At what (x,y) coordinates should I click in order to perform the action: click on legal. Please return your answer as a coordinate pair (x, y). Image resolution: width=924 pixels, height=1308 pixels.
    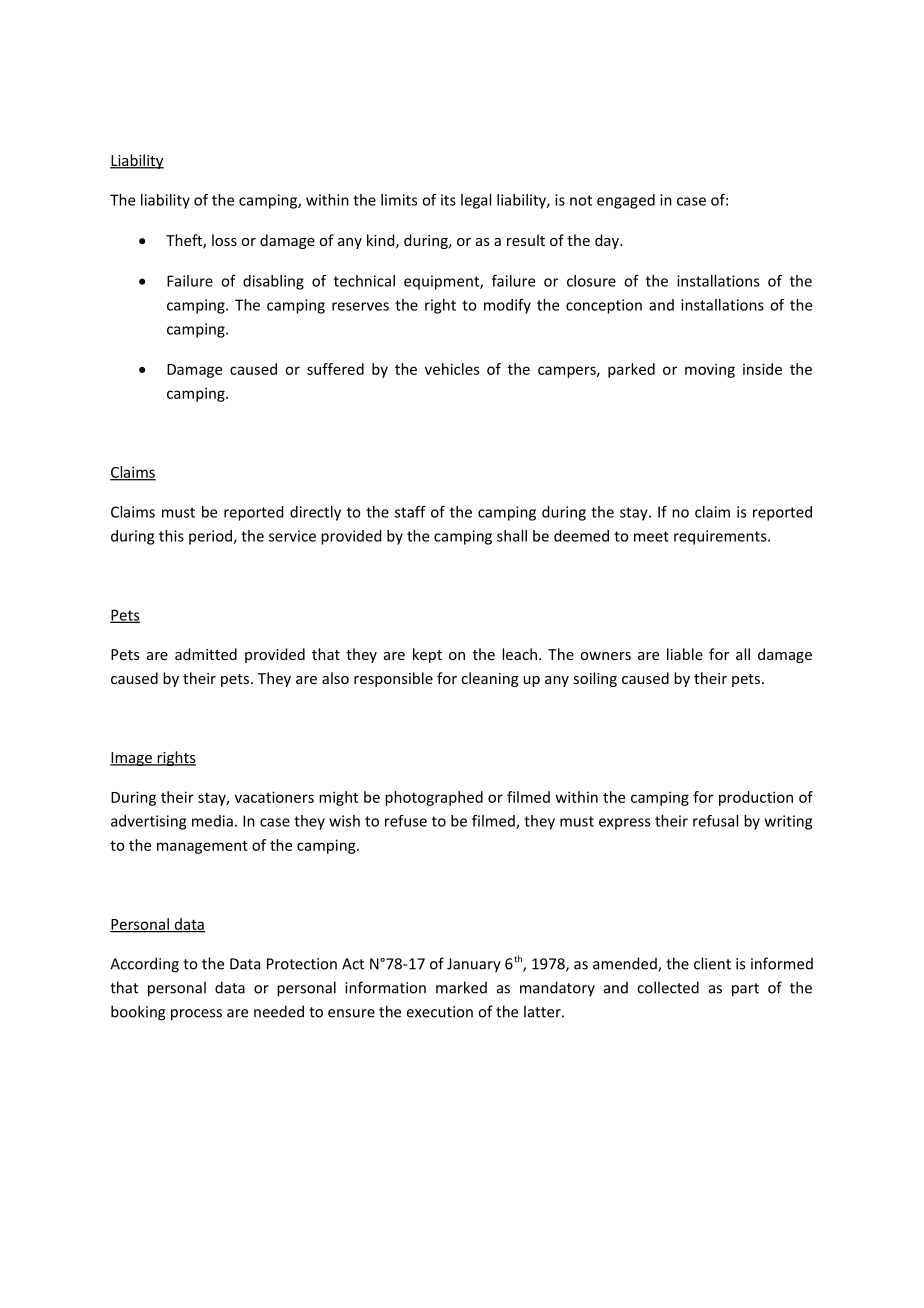
    Looking at the image, I should click on (476, 201).
